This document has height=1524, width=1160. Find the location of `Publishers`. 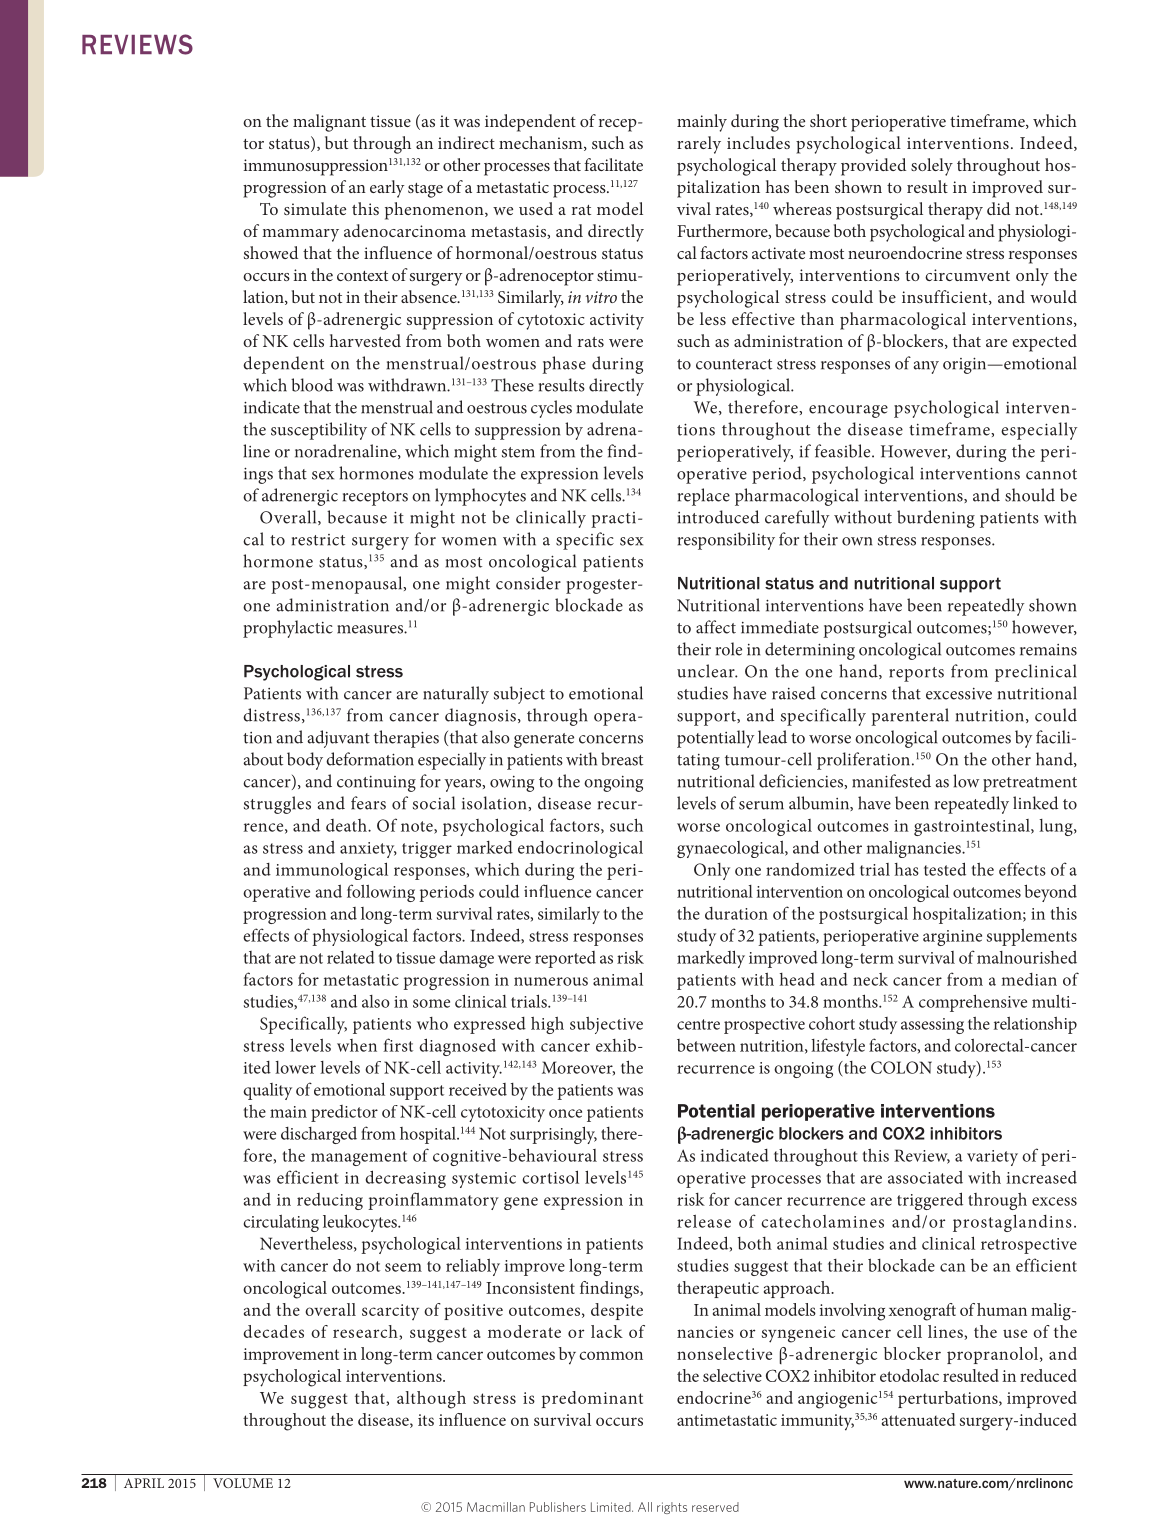

Publishers is located at coordinates (558, 1507).
